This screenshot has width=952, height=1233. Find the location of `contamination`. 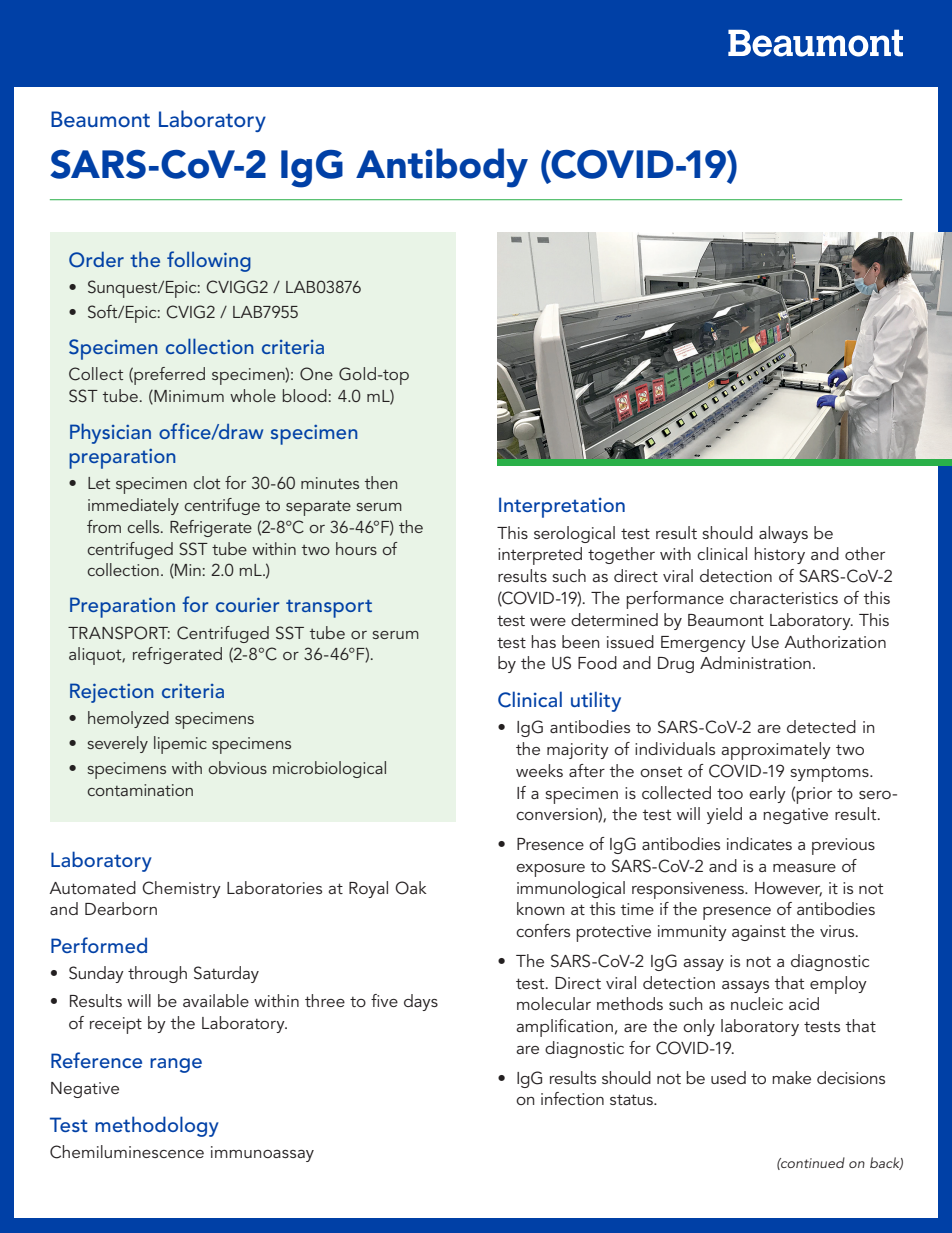

contamination is located at coordinates (140, 790).
